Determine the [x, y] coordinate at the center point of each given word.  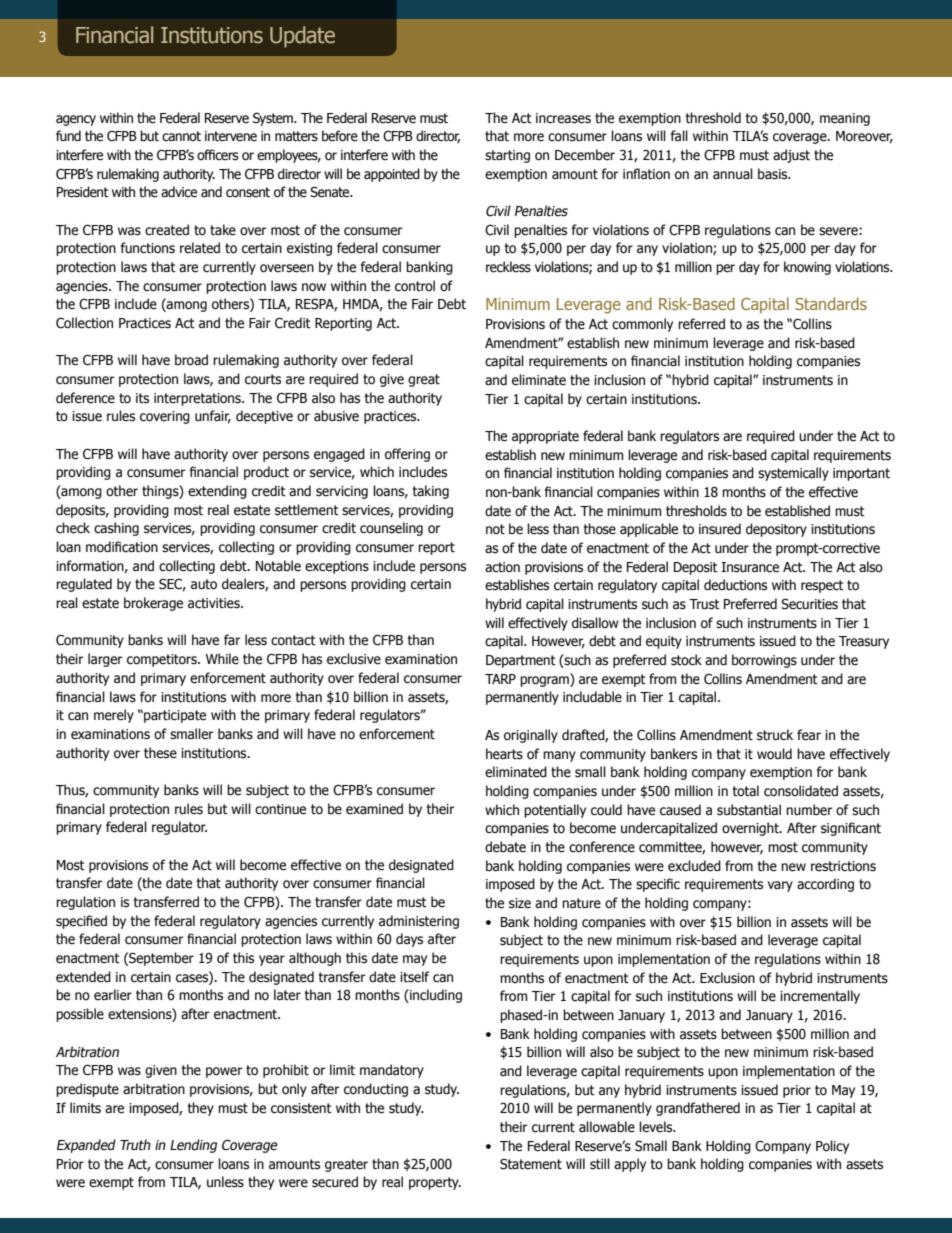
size [520, 903]
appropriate [545, 437]
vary [780, 886]
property [435, 1183]
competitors [163, 660]
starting [507, 156]
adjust [791, 156]
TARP [500, 679]
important [861, 474]
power [224, 1072]
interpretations [198, 399]
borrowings [764, 661]
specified [81, 922]
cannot [181, 136]
